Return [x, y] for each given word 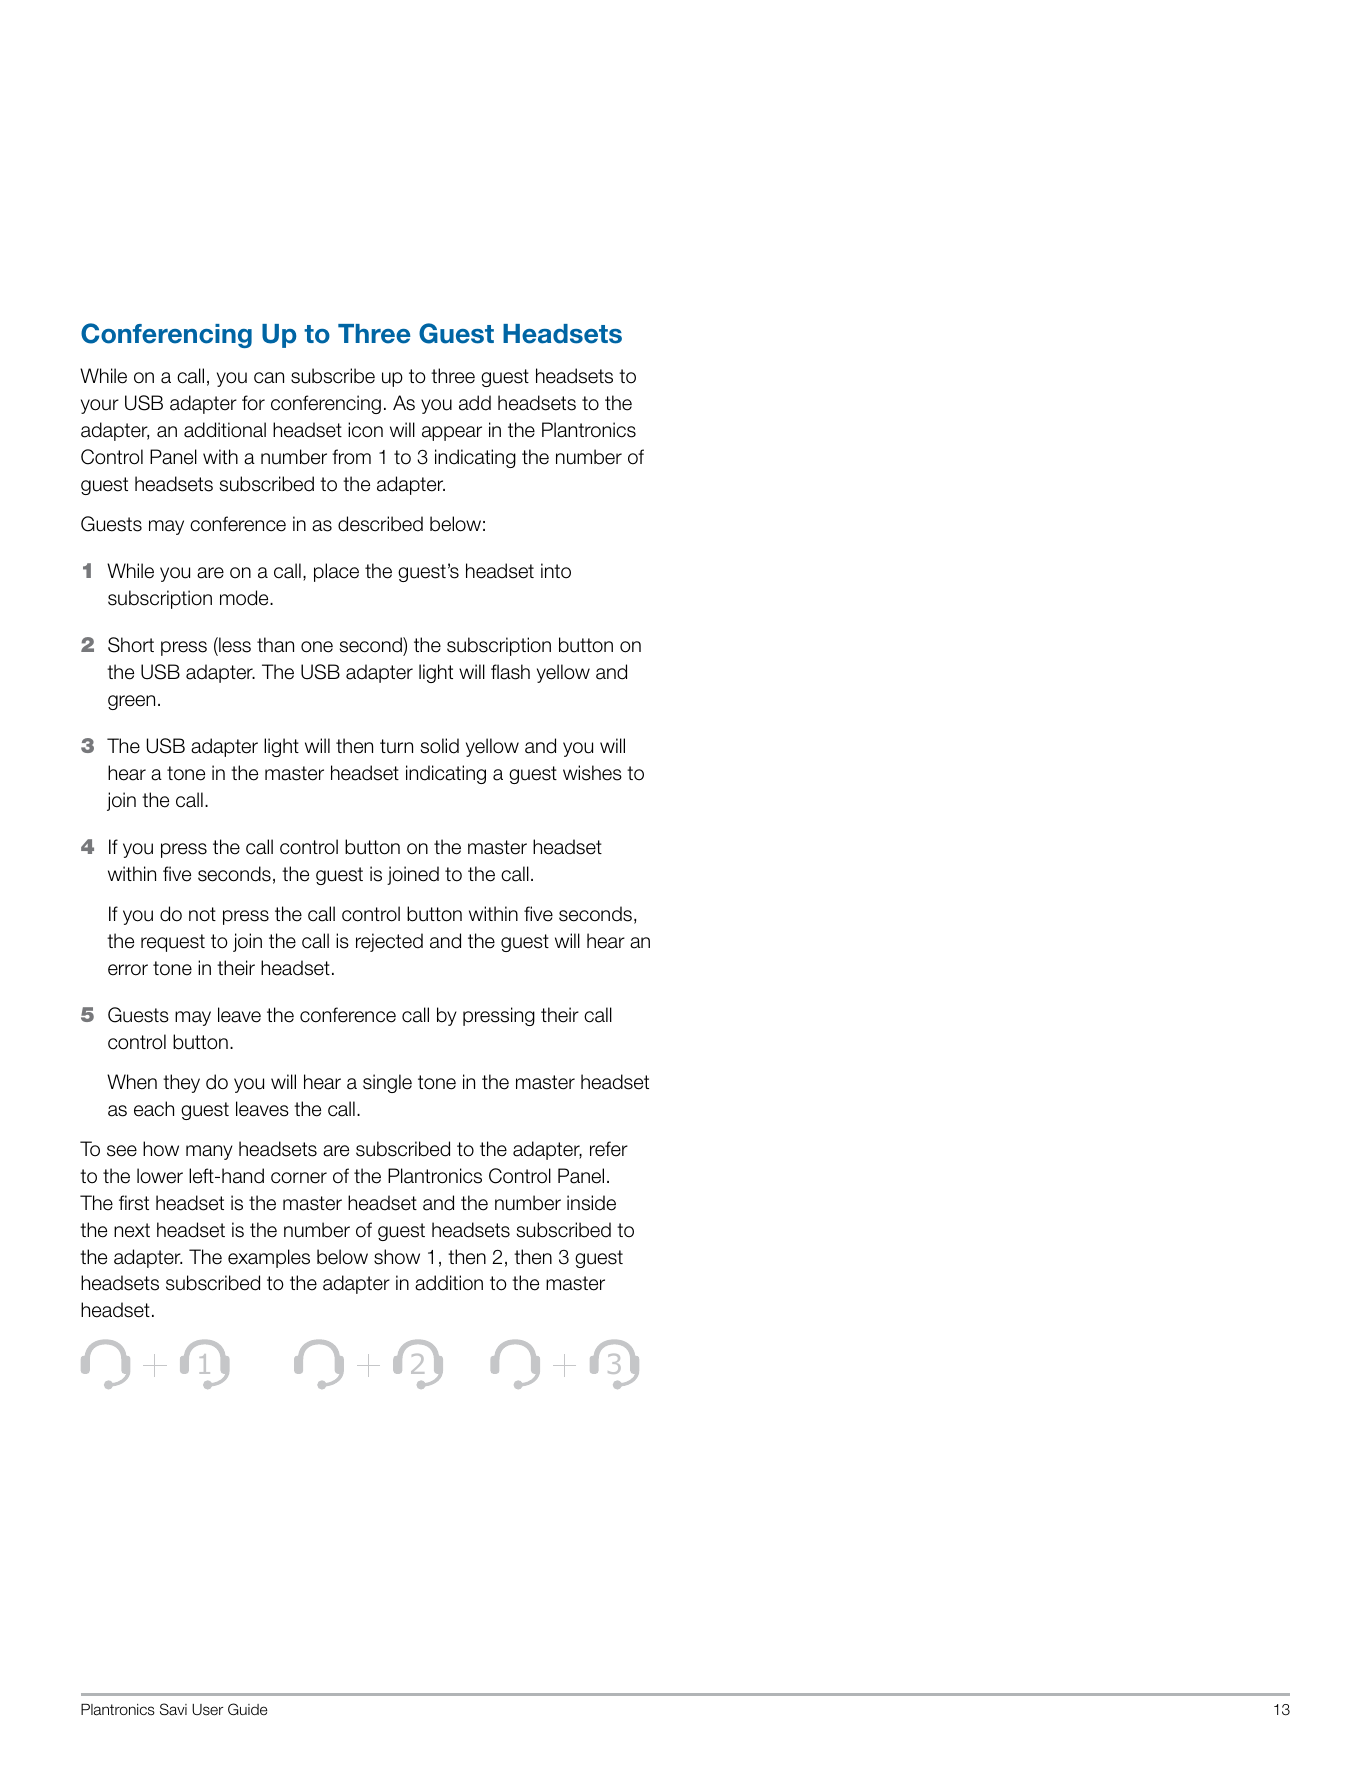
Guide [247, 1709]
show [397, 1257]
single [387, 1083]
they [181, 1083]
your [100, 406]
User [207, 1710]
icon [365, 430]
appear [452, 433]
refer [609, 1149]
